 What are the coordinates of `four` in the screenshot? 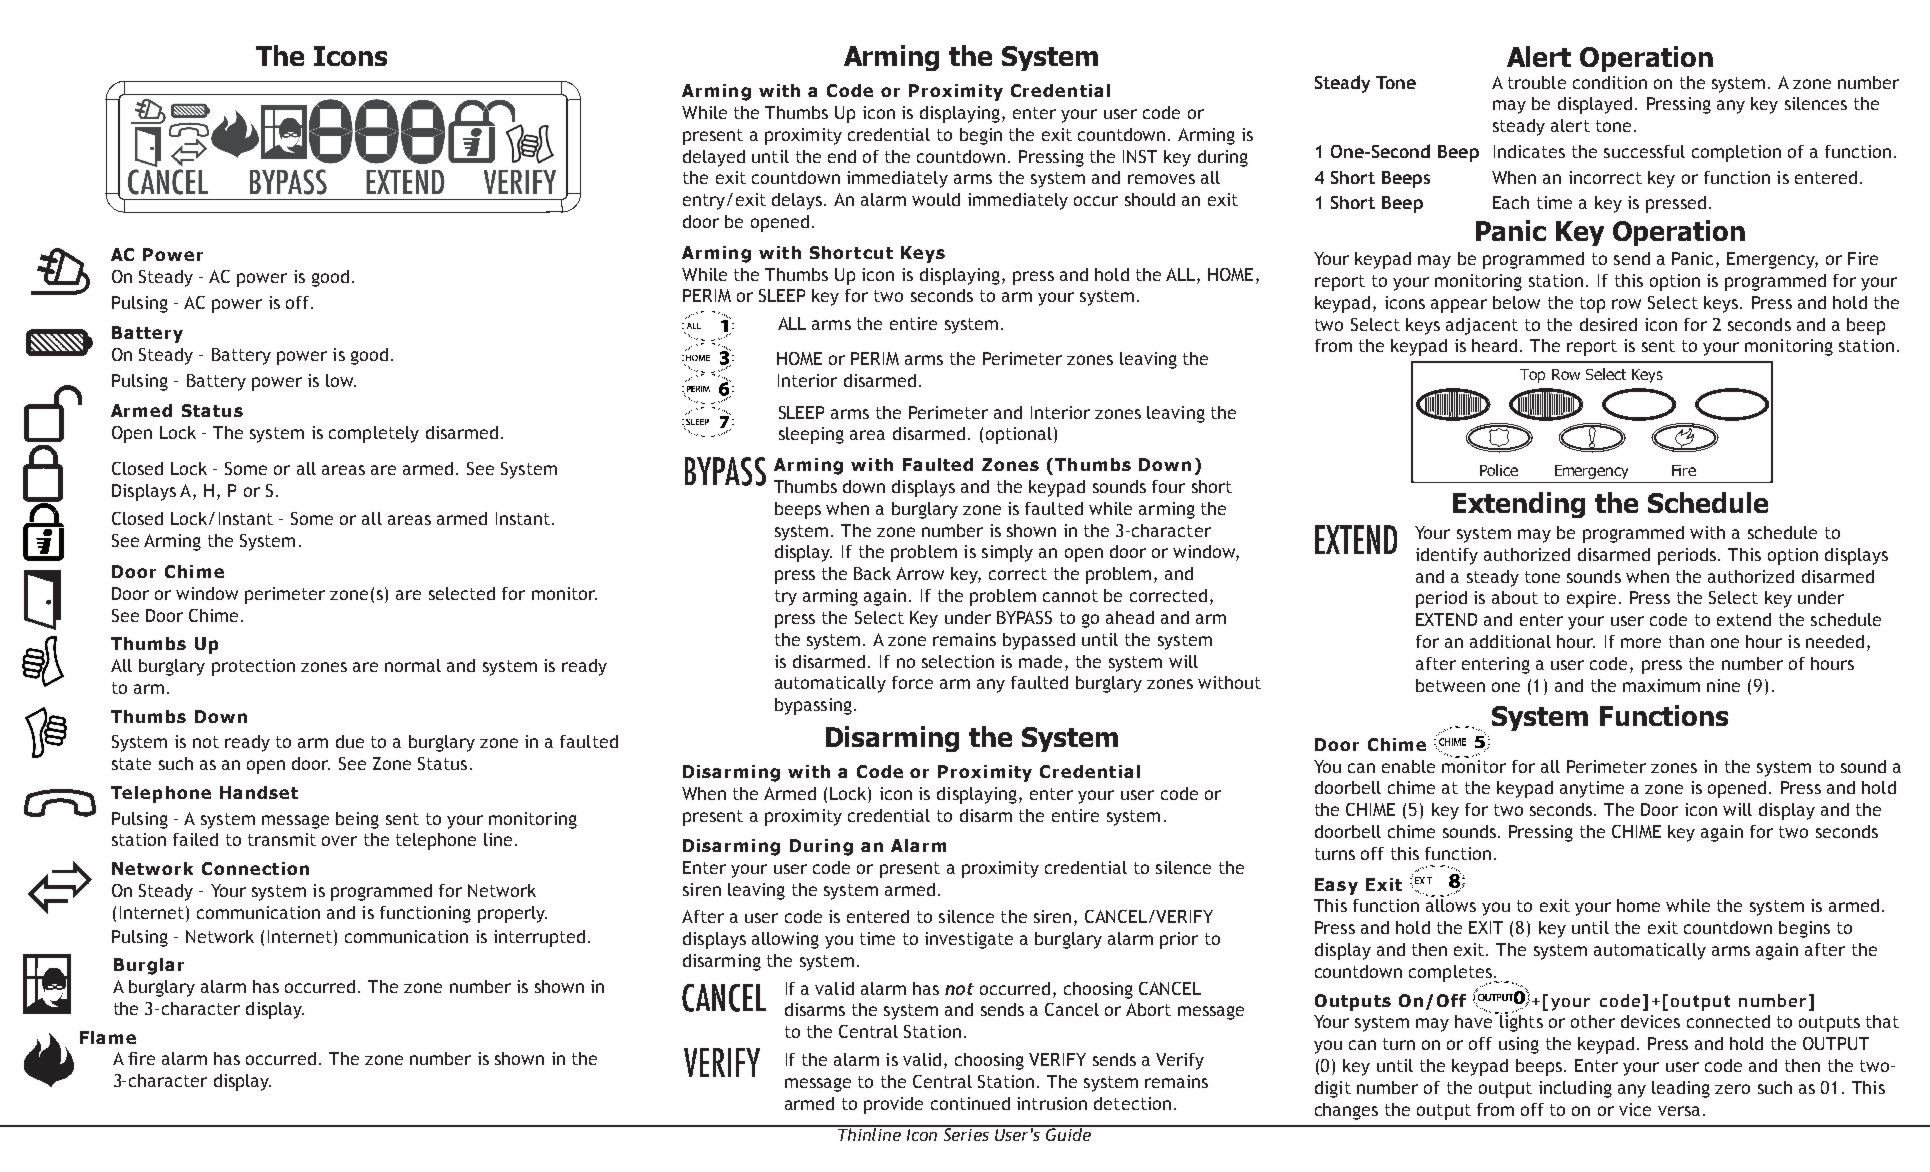 It's located at (1168, 486).
